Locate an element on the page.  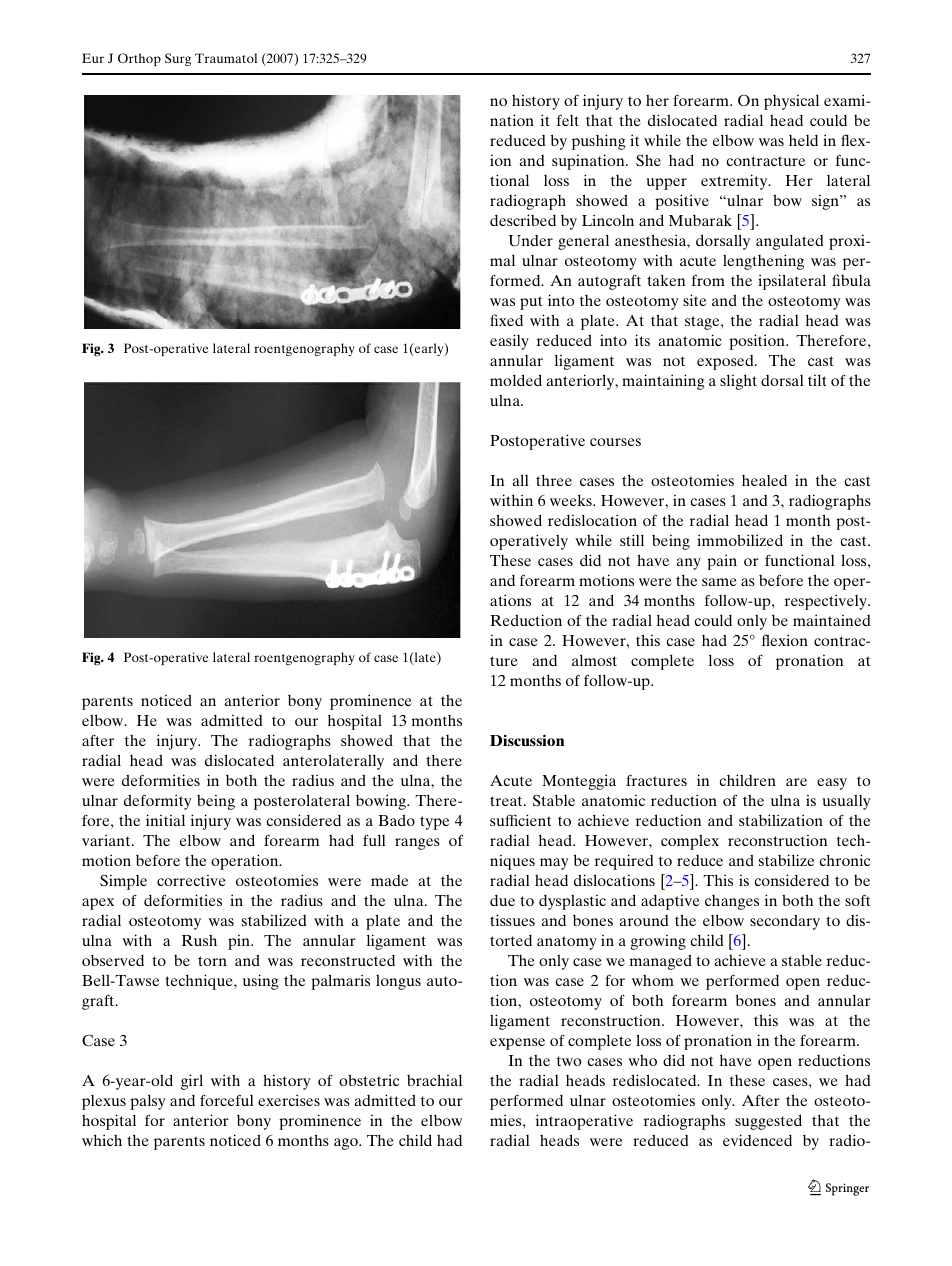
palsy is located at coordinates (148, 1102).
